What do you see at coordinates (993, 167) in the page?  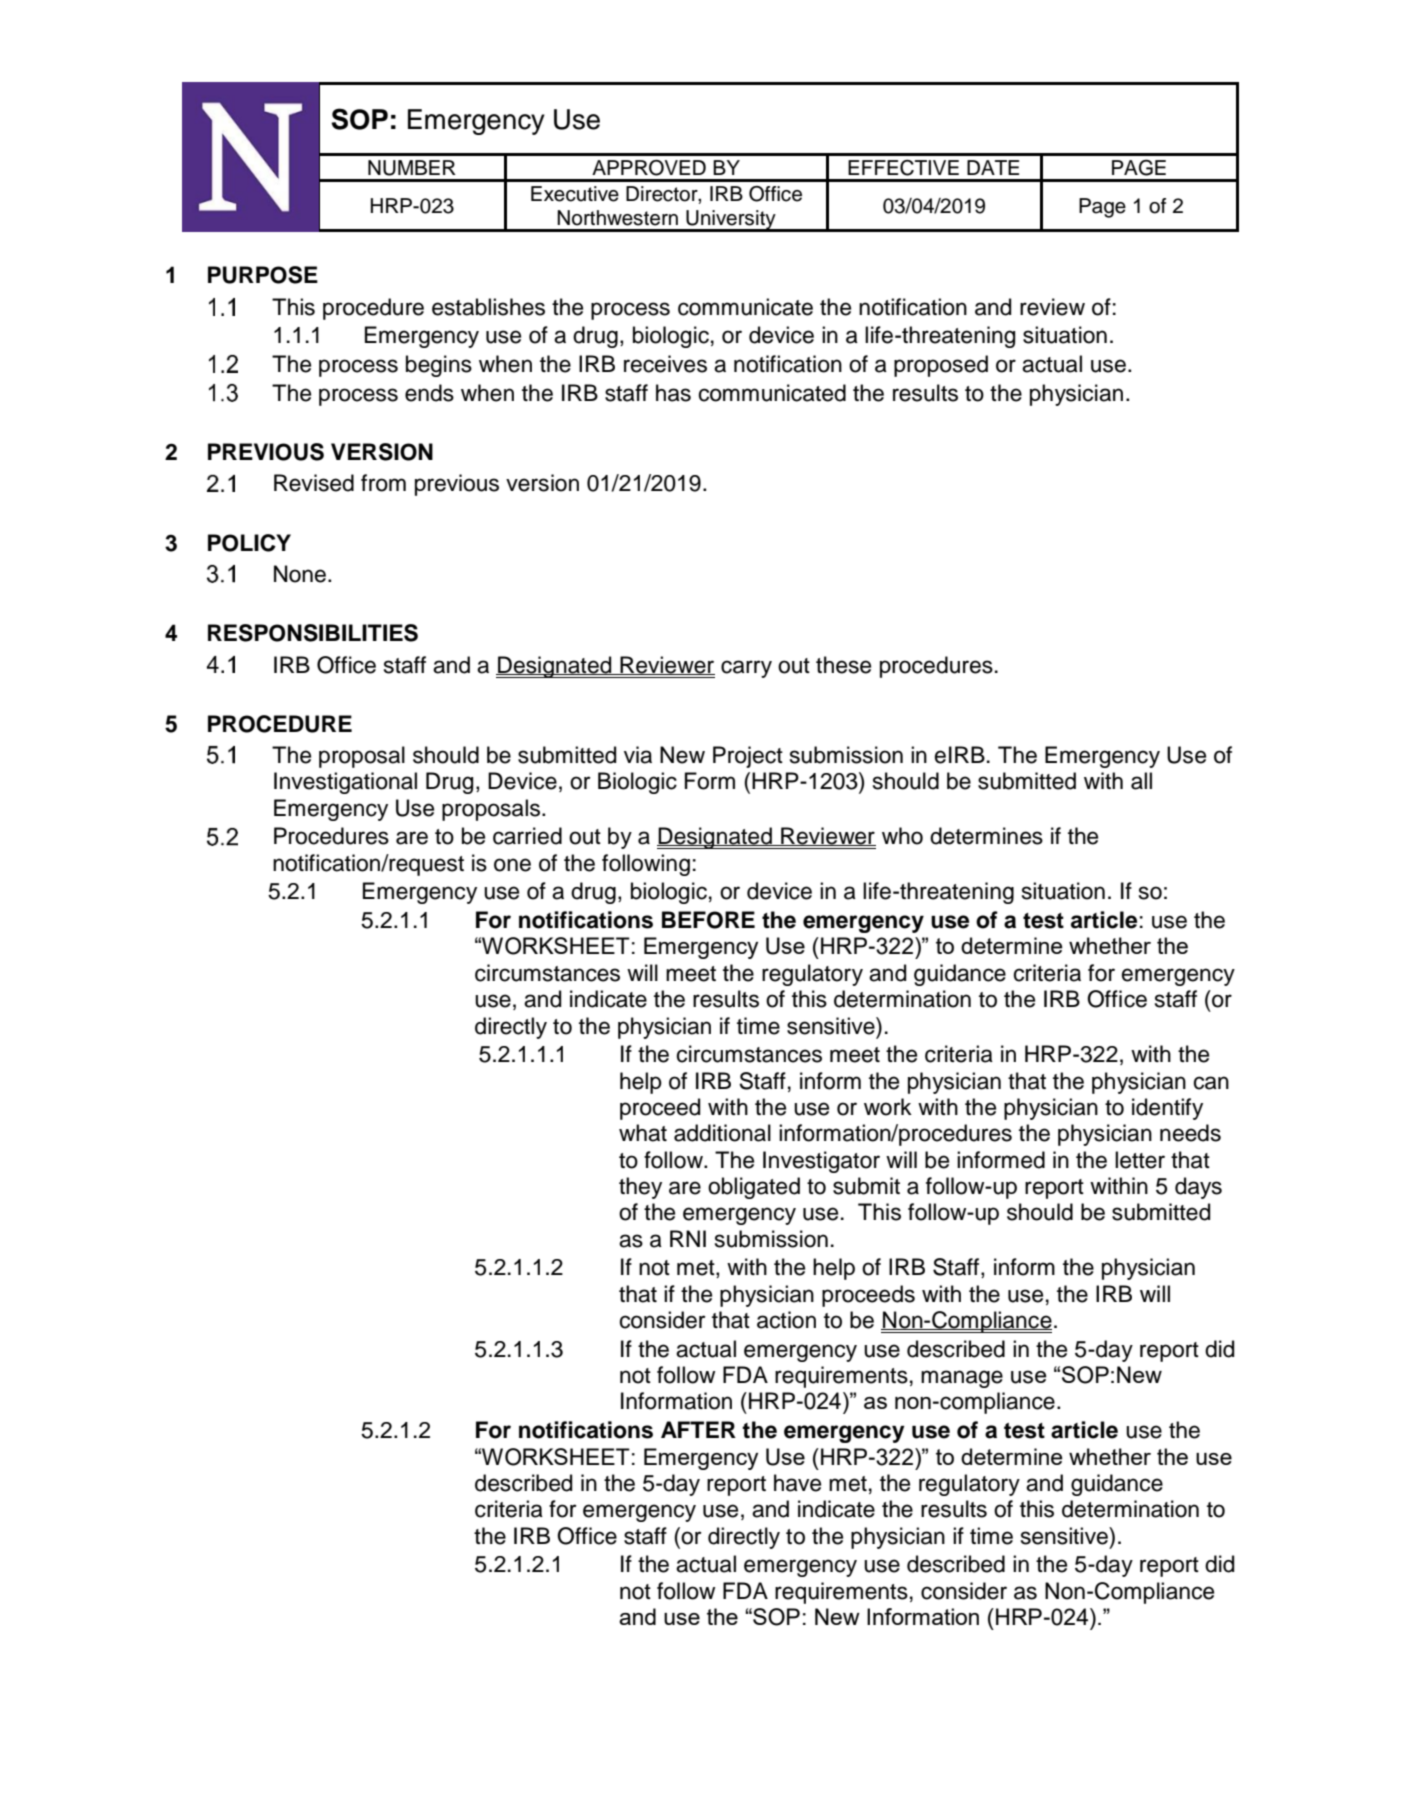 I see `DATE` at bounding box center [993, 167].
